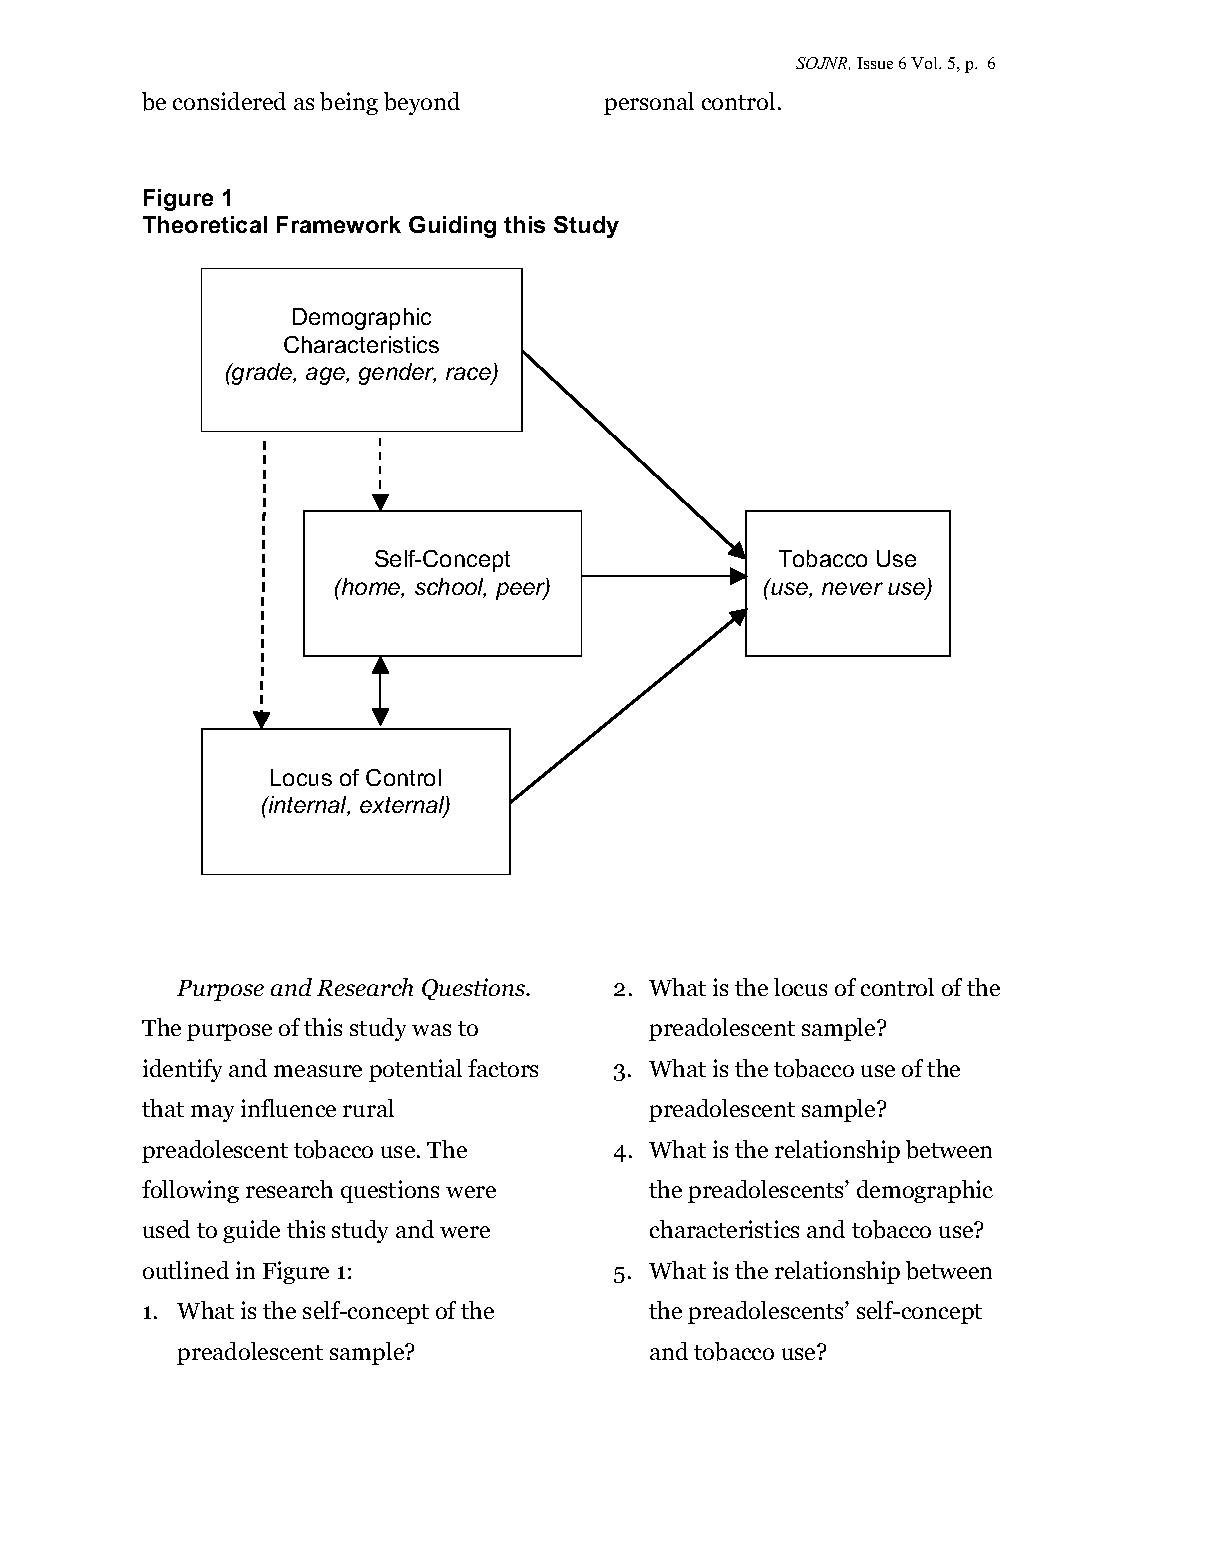  Describe the element at coordinates (308, 806) in the image. I see `internal` at that location.
